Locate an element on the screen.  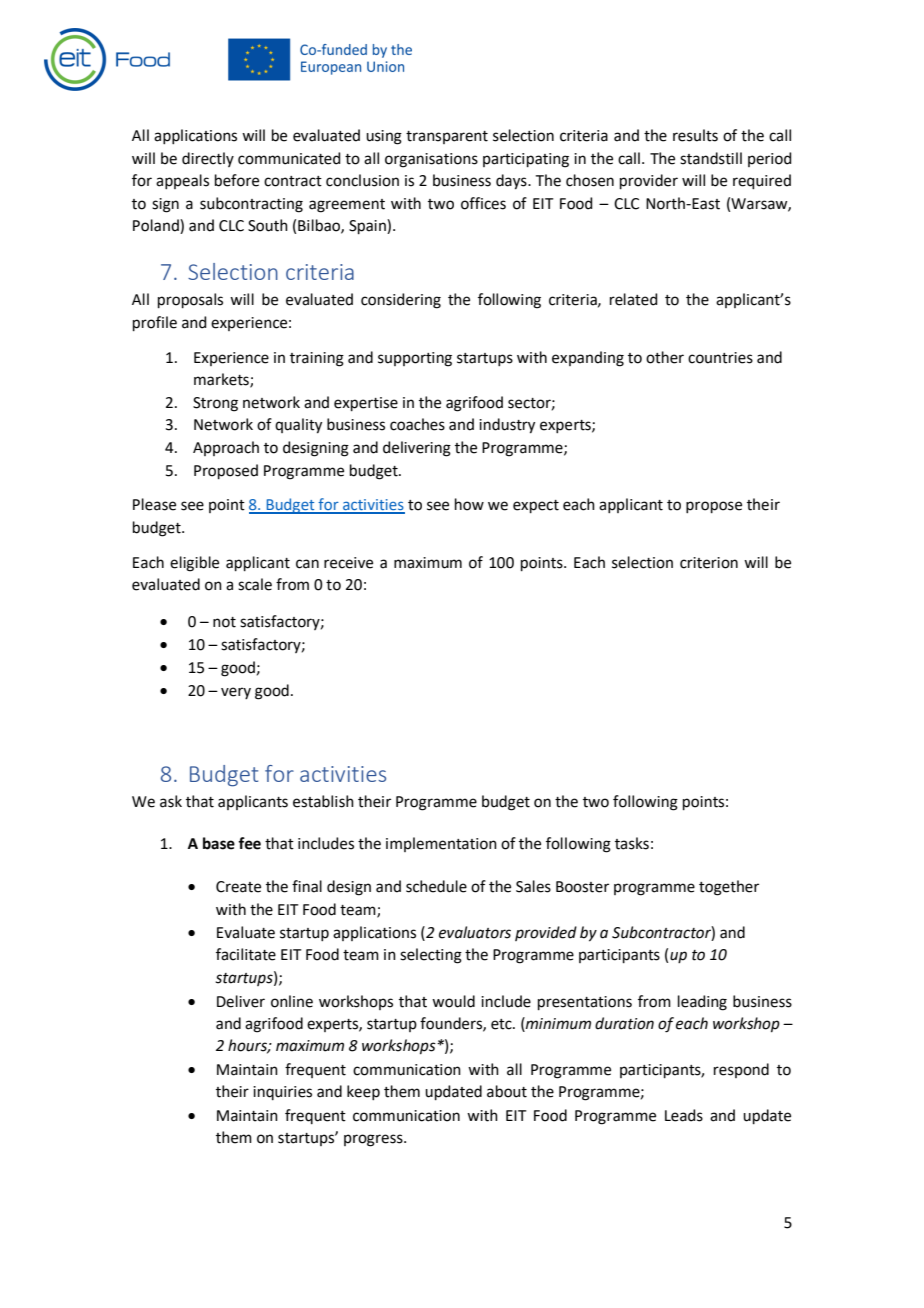
standstill is located at coordinates (711, 158).
